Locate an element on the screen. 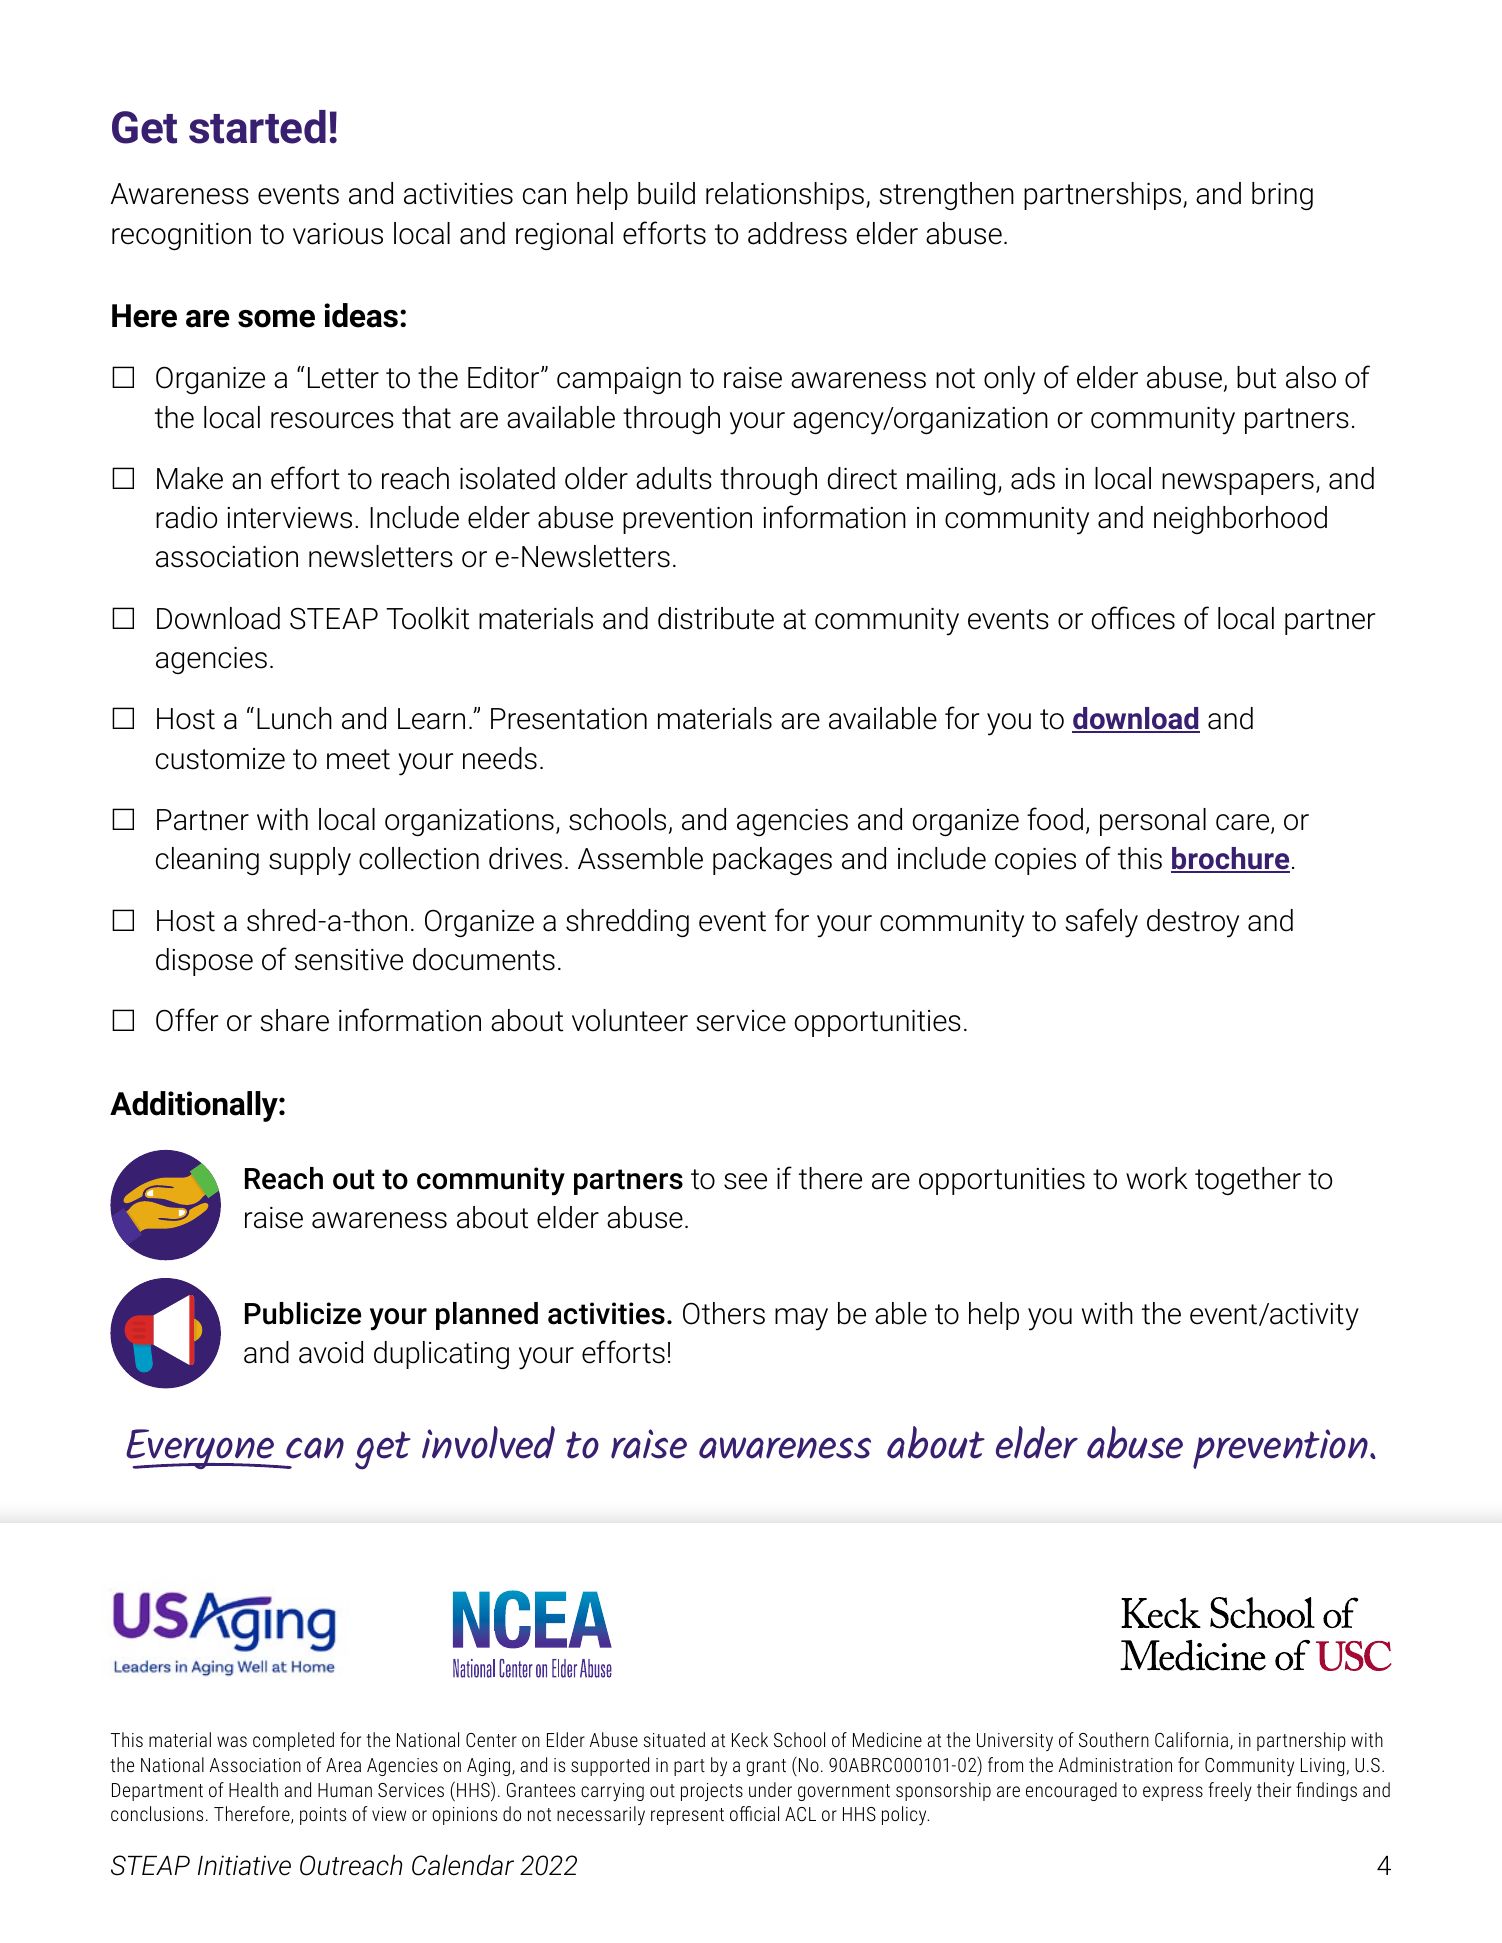 Image resolution: width=1502 pixels, height=1943 pixels. started is located at coordinates (257, 127).
